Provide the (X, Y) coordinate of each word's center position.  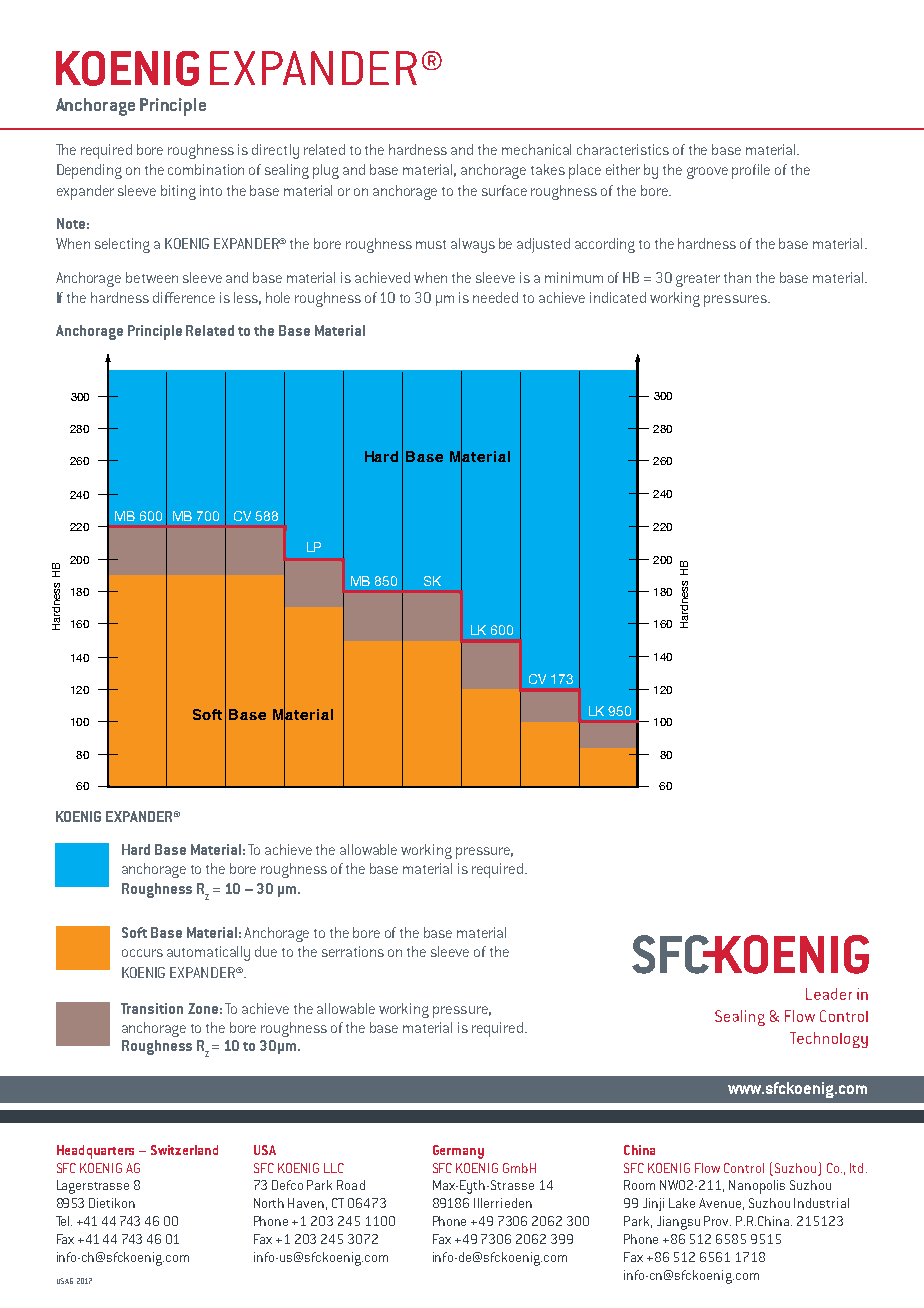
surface (504, 190)
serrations (353, 951)
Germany (458, 1152)
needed (495, 297)
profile (751, 171)
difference (184, 297)
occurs (142, 953)
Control (744, 1168)
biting (178, 192)
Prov (717, 1221)
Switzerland (184, 1150)
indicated (618, 297)
